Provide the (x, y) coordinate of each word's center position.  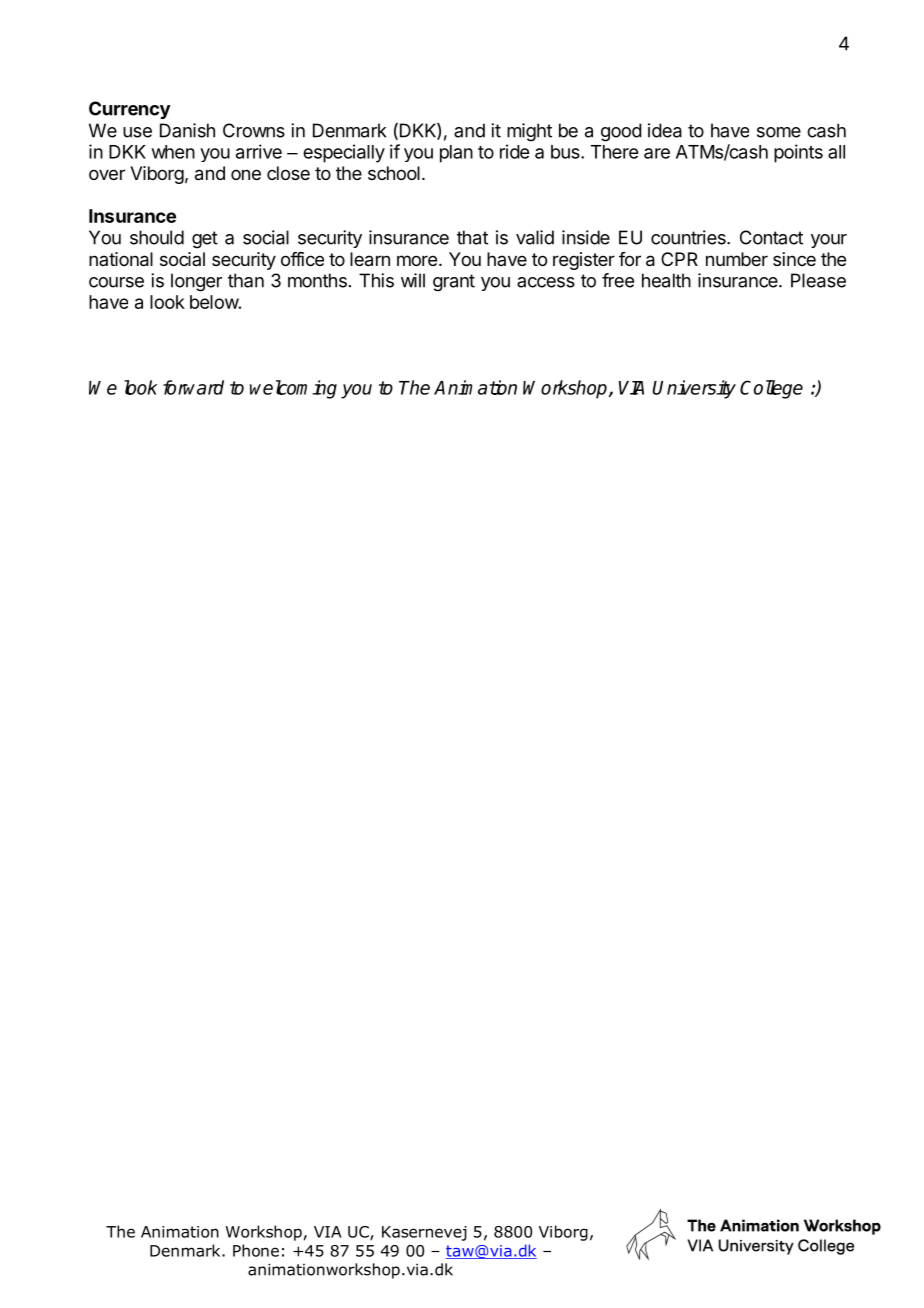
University (694, 389)
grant (454, 283)
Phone (256, 1250)
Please (818, 280)
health (666, 280)
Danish (187, 130)
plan (456, 154)
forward (193, 387)
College (771, 389)
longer (196, 282)
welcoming (293, 389)
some (779, 132)
